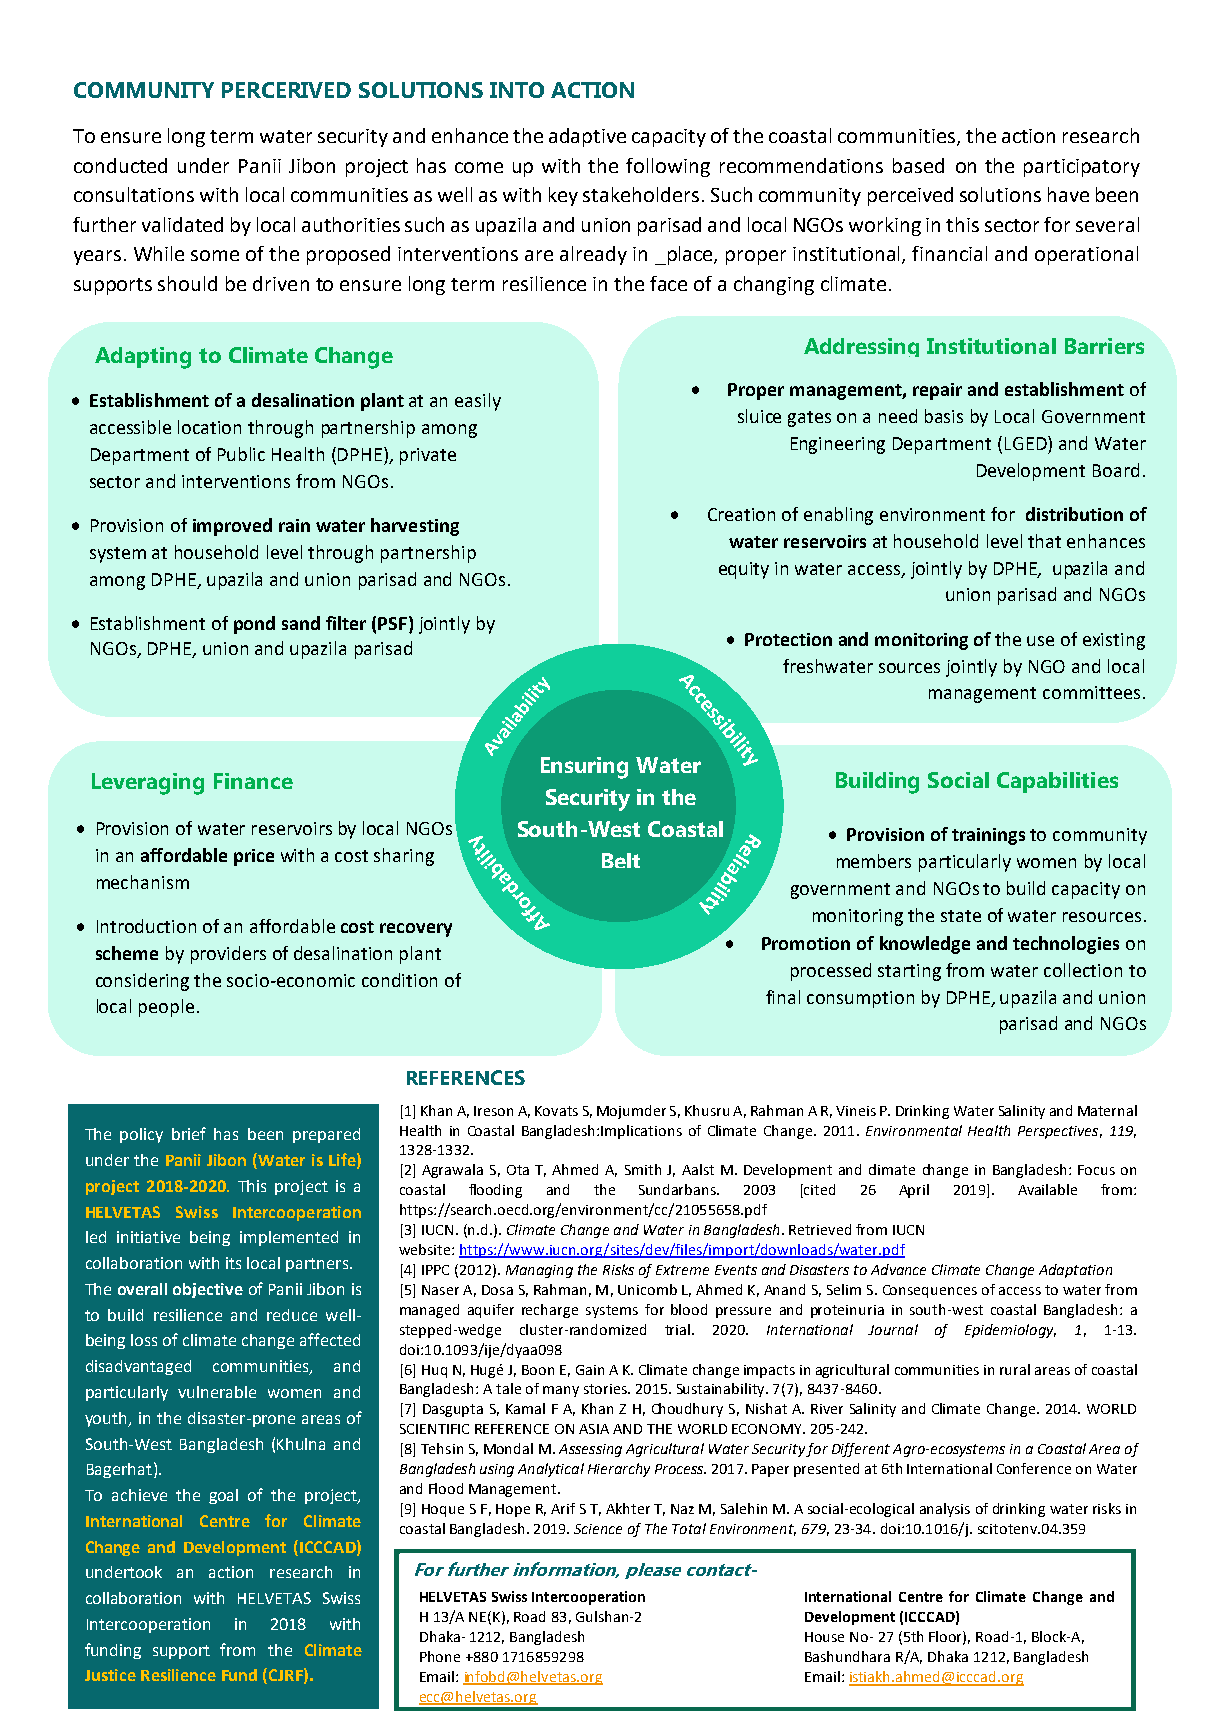 Image resolution: width=1214 pixels, height=1717 pixels. I want to click on adaptive, so click(587, 137).
